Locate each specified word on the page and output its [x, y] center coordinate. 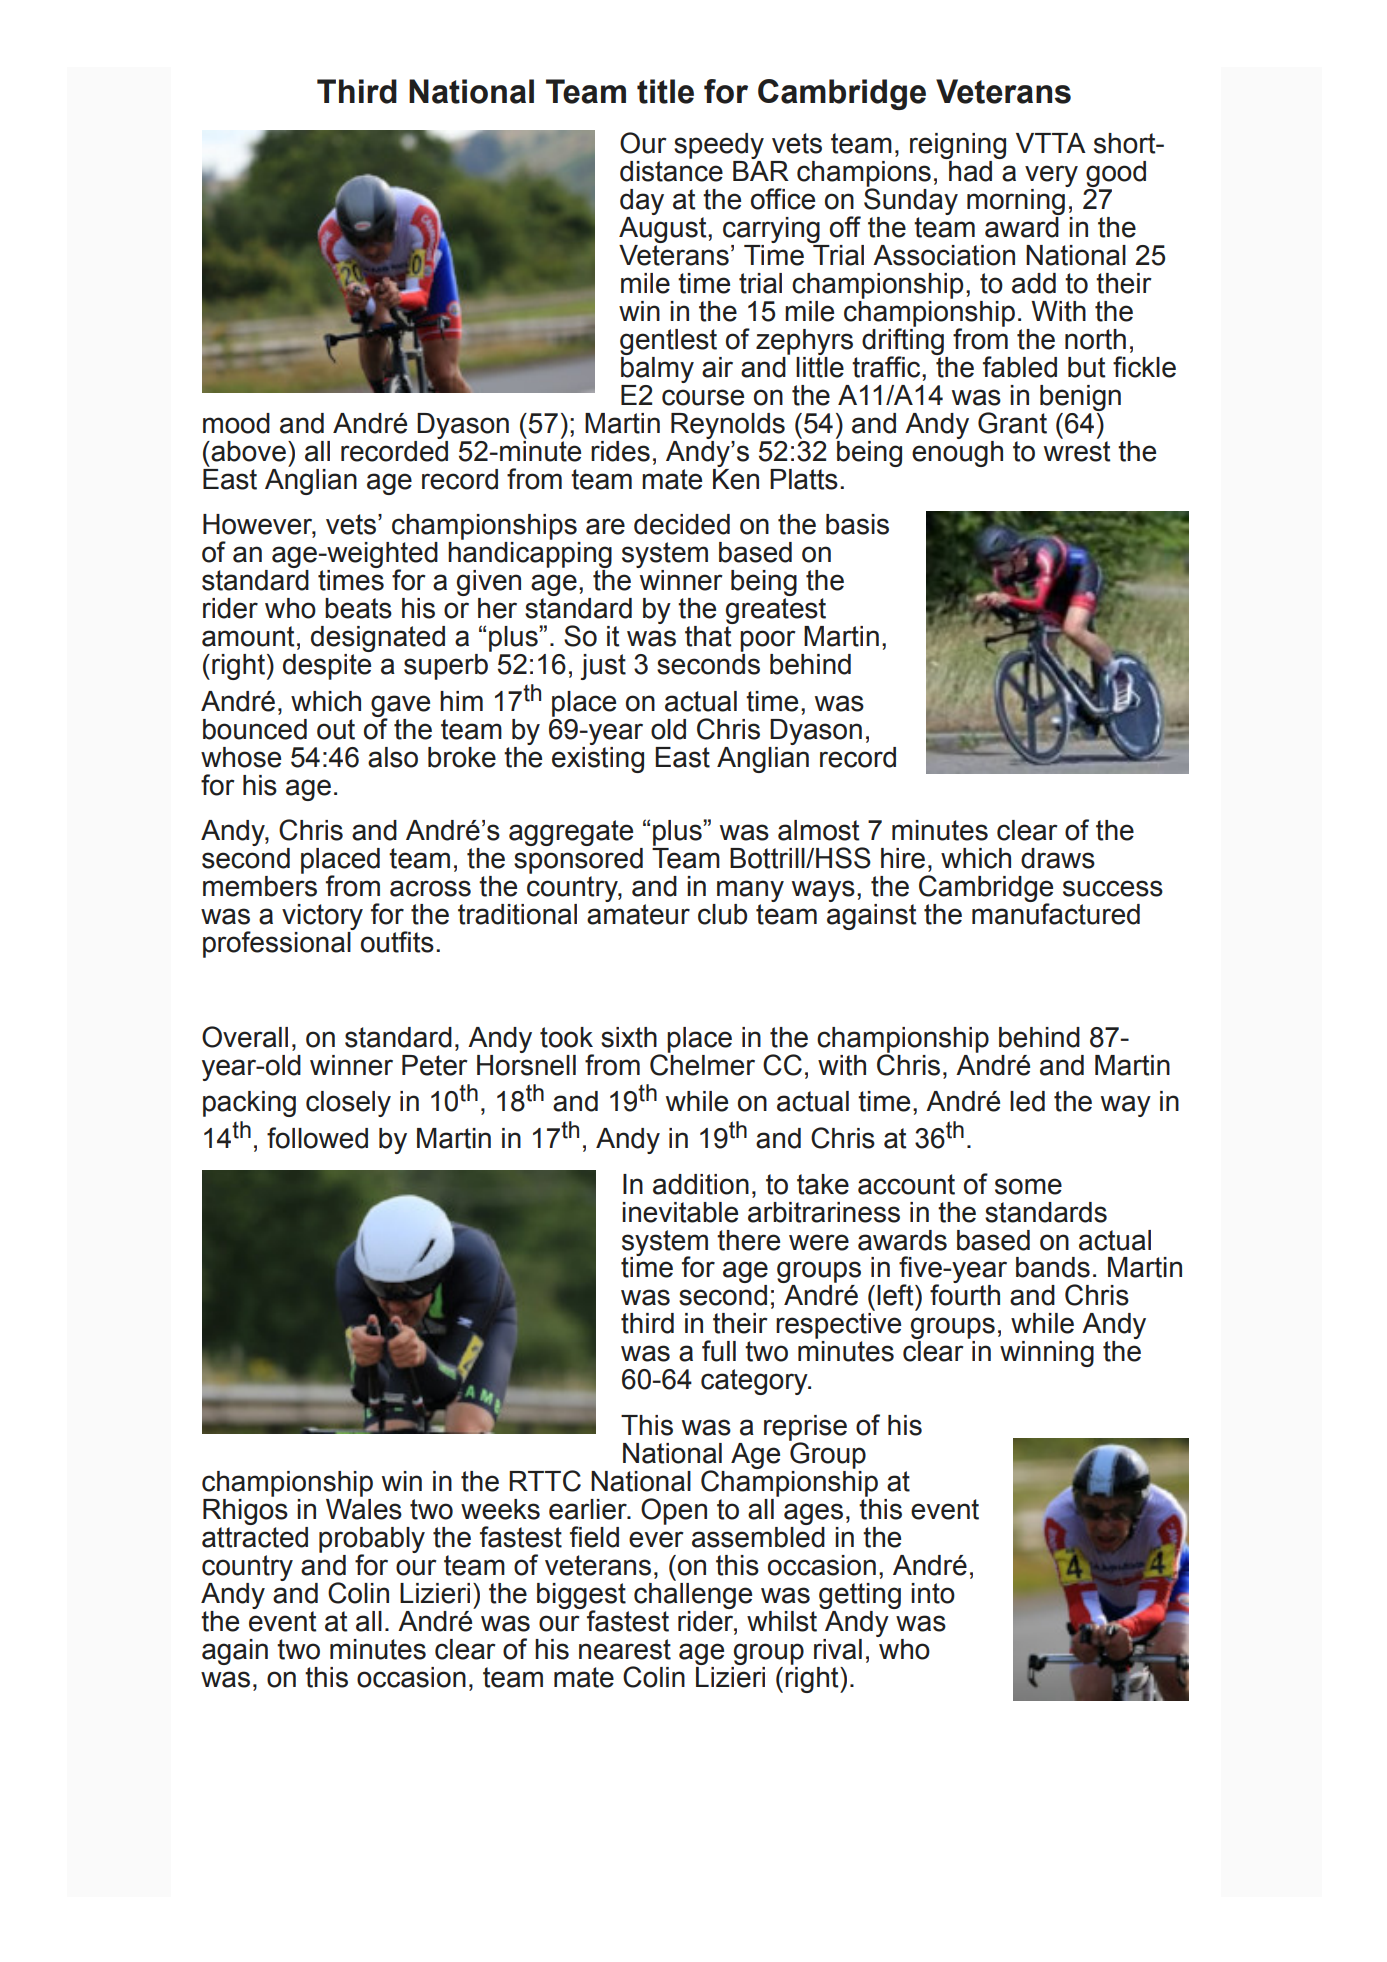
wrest [1077, 451]
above [247, 451]
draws [1058, 858]
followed [317, 1138]
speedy [719, 147]
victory [322, 918]
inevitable [680, 1212]
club [722, 914]
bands [1053, 1267]
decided [682, 524]
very [1051, 177]
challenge [693, 1594]
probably [372, 1541]
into [933, 1593]
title [665, 91]
